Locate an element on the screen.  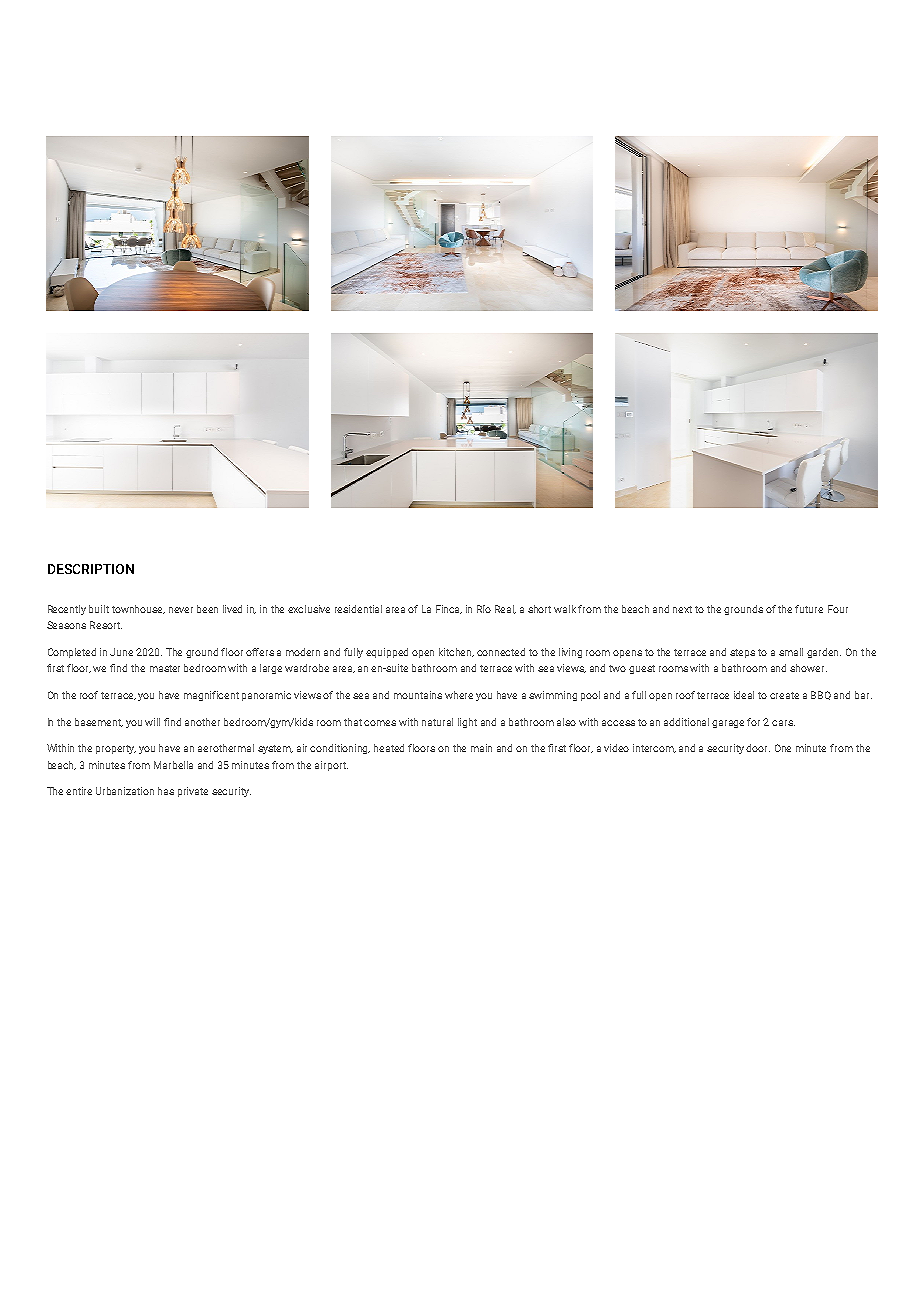
small is located at coordinates (791, 652).
